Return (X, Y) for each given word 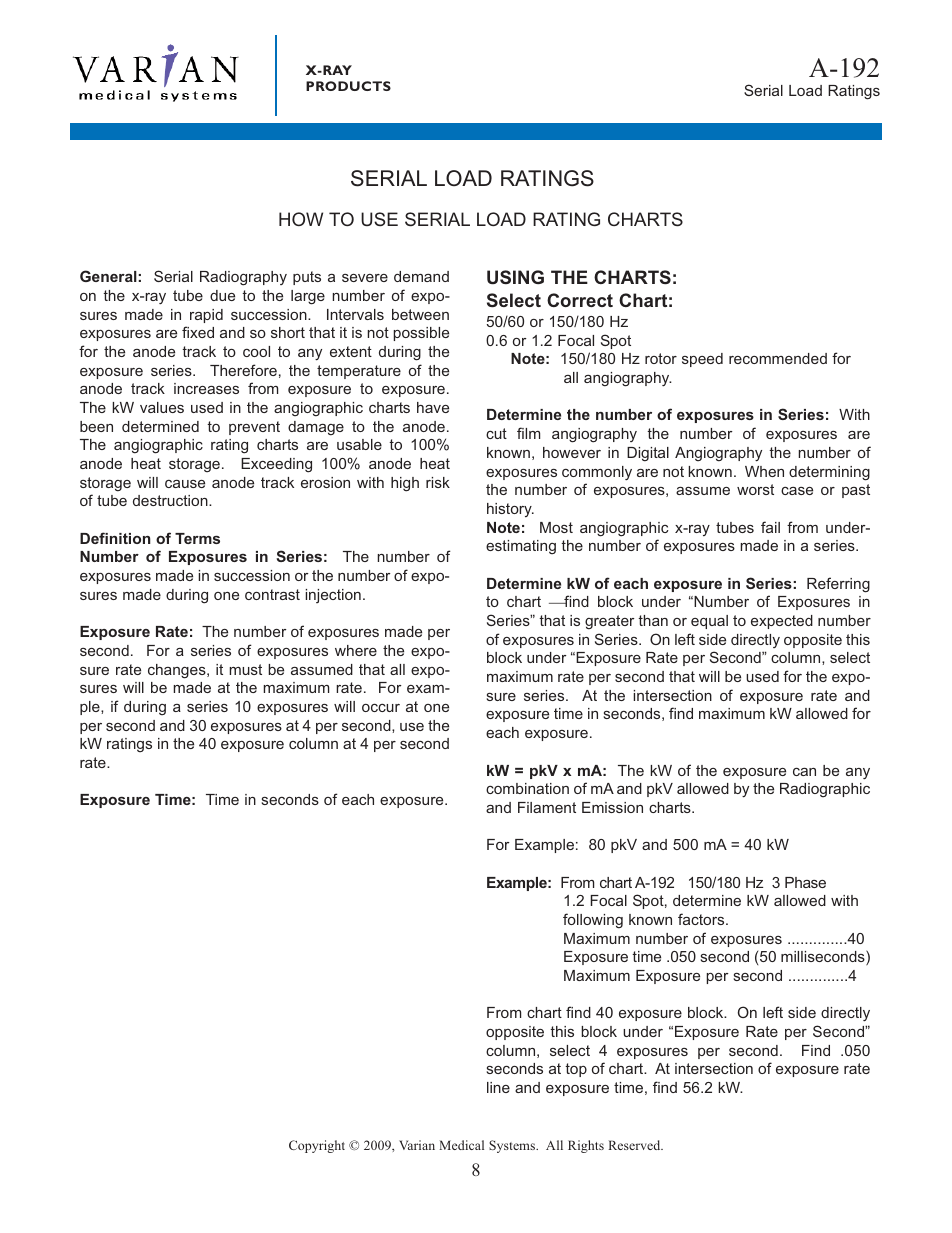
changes (178, 671)
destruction (171, 500)
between (420, 314)
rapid (206, 316)
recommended (778, 358)
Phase (805, 882)
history (510, 510)
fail (770, 527)
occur (381, 707)
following (593, 921)
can (804, 771)
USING (515, 277)
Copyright (317, 1146)
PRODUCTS (348, 86)
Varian (417, 1145)
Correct (580, 300)
